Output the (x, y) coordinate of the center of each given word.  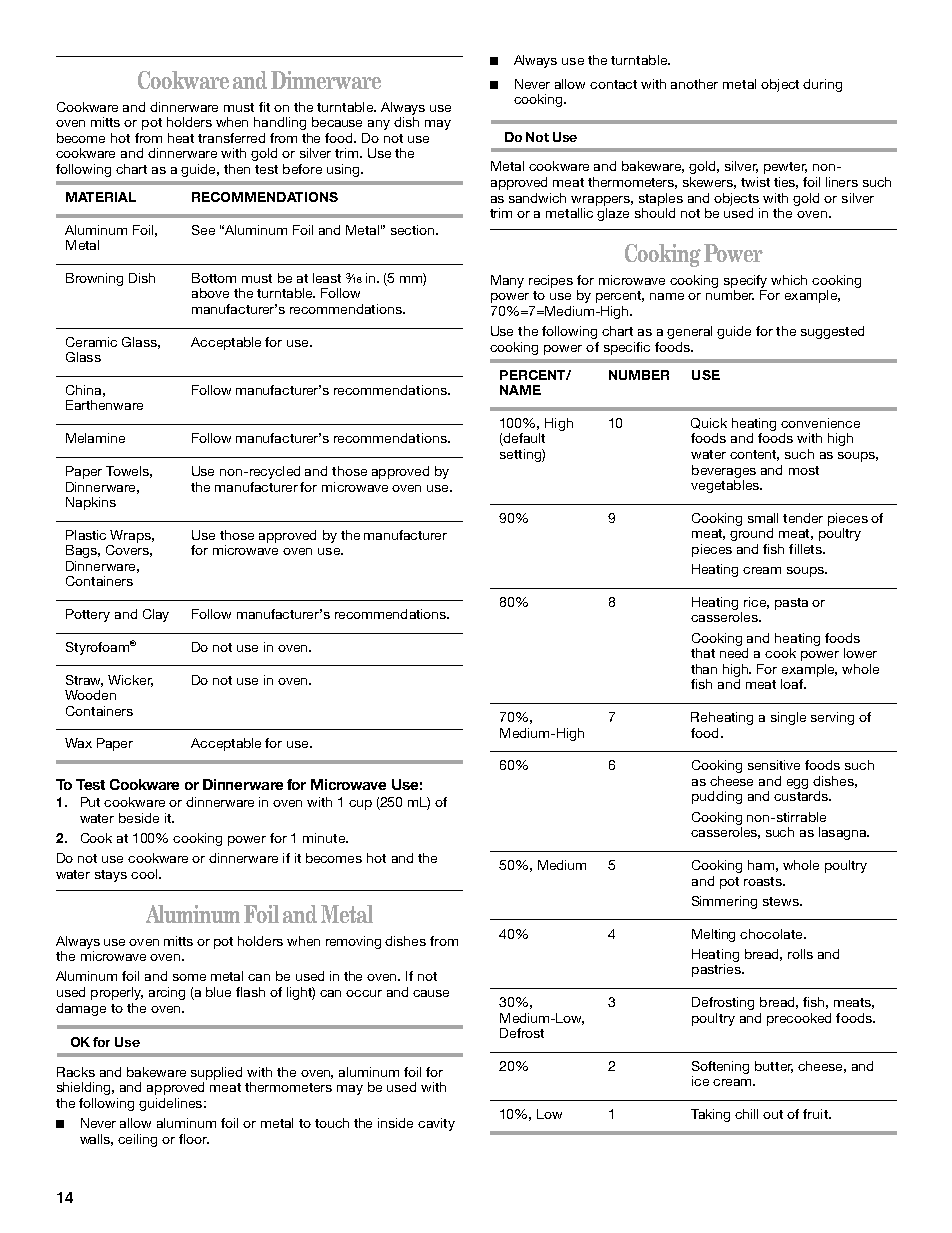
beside (139, 818)
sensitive (774, 765)
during (822, 85)
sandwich (537, 198)
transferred (231, 138)
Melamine (95, 438)
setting (521, 455)
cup (360, 805)
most (804, 470)
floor (194, 1139)
